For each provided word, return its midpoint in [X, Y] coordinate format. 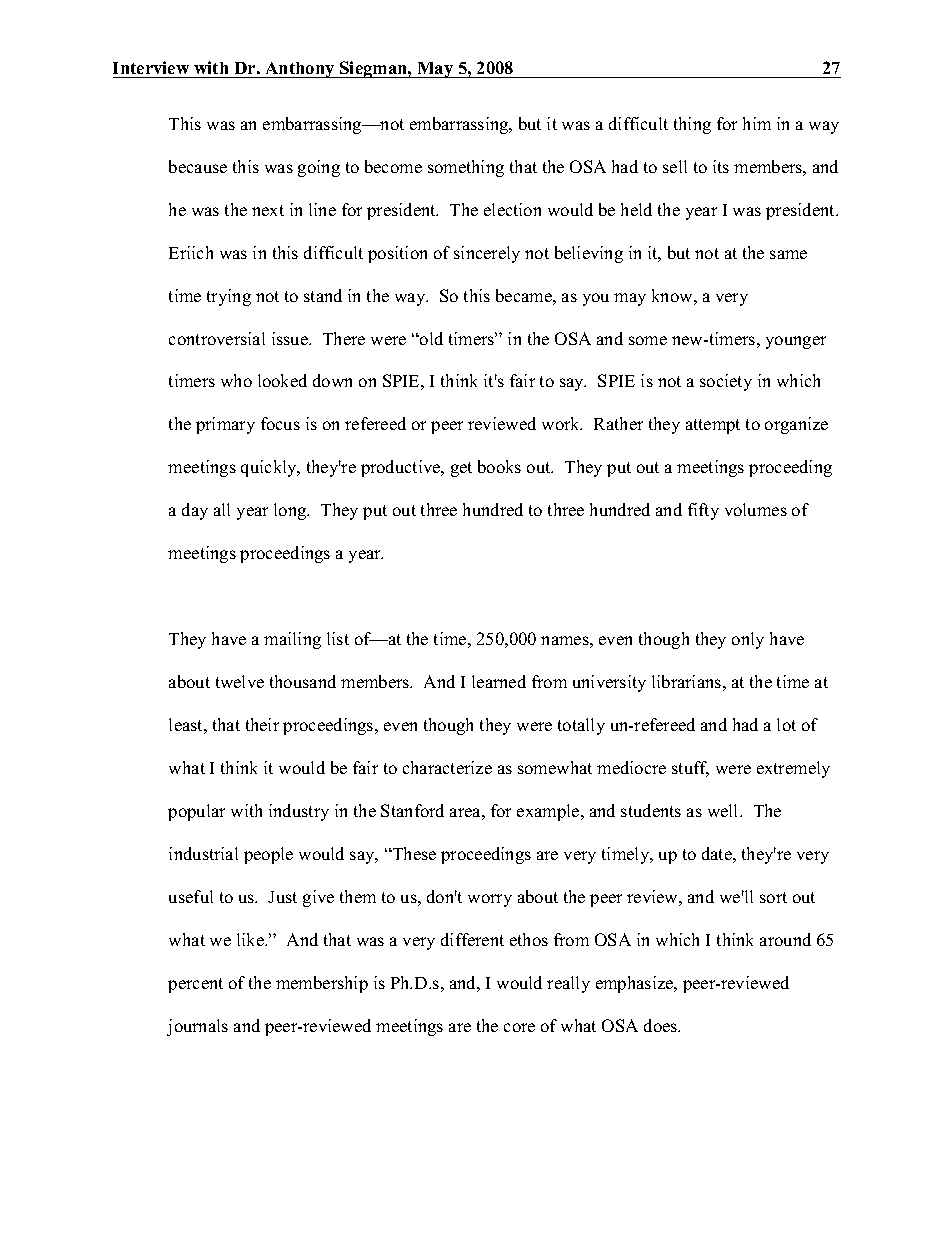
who [236, 380]
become [393, 166]
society [726, 382]
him [757, 123]
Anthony [300, 70]
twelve [240, 681]
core [519, 1027]
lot [786, 724]
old [430, 338]
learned [499, 681]
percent [195, 985]
